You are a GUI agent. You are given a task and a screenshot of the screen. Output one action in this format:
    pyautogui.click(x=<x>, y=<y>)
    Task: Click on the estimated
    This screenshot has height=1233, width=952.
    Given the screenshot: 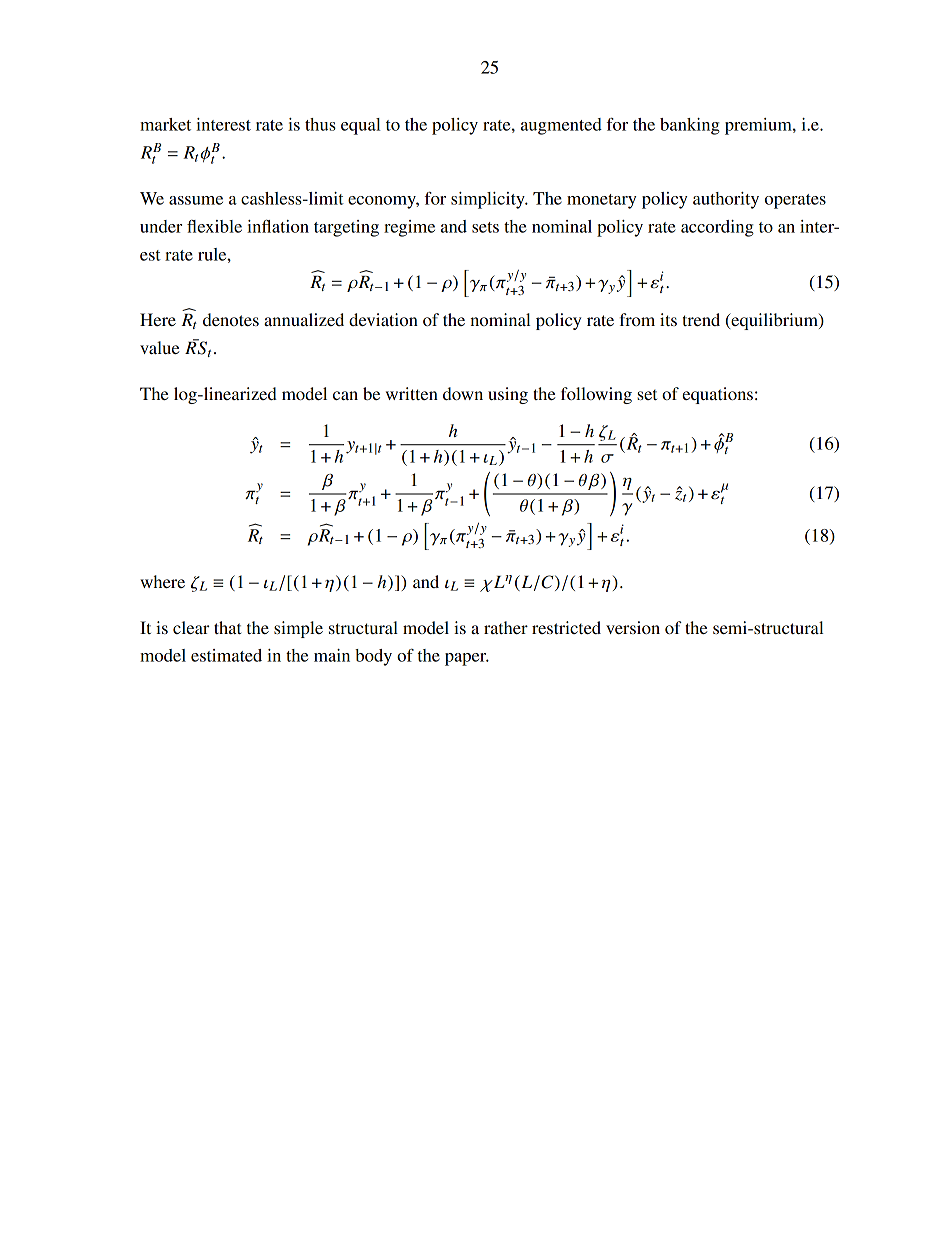 What is the action you would take?
    pyautogui.click(x=226, y=655)
